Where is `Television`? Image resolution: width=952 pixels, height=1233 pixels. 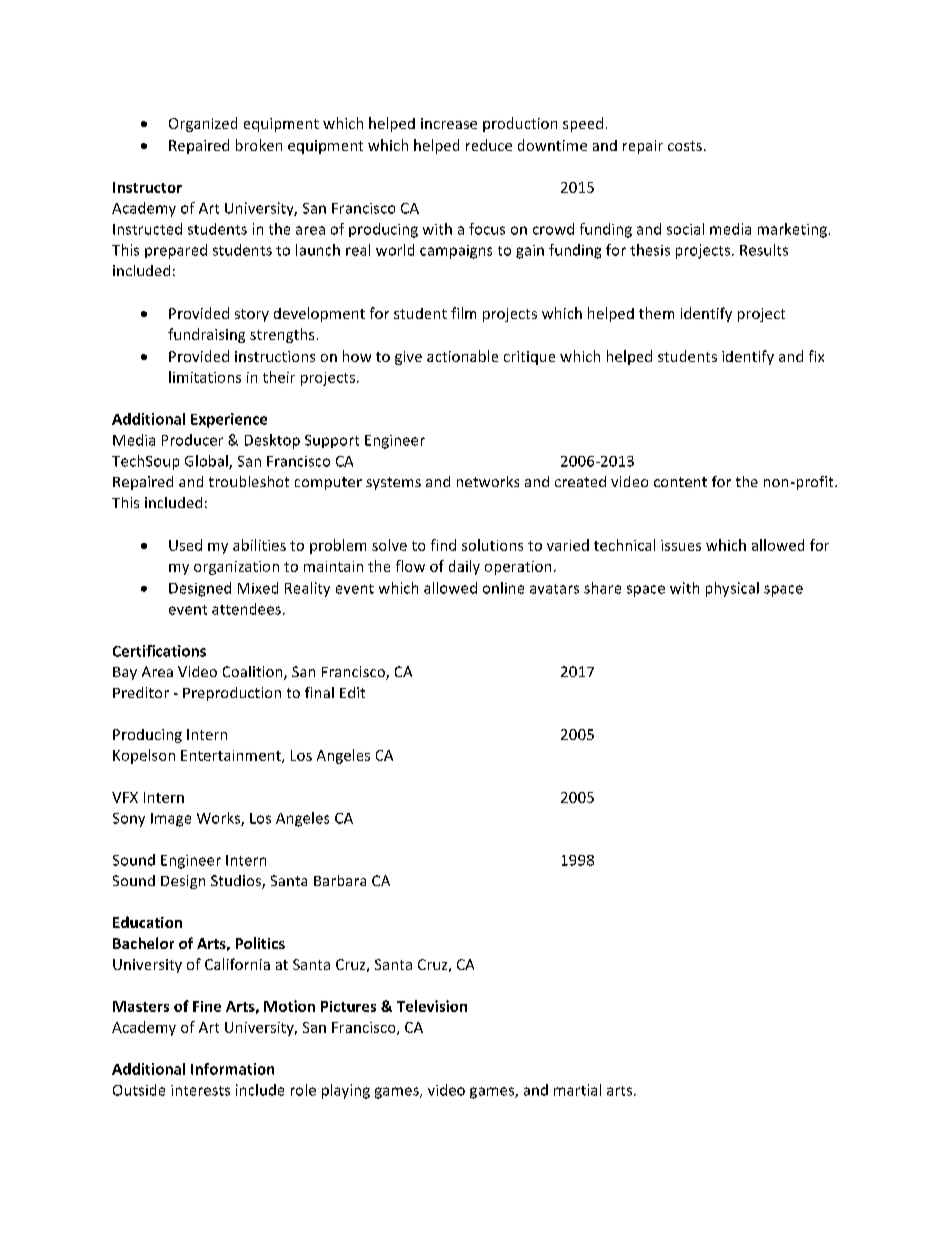
Television is located at coordinates (432, 1006).
